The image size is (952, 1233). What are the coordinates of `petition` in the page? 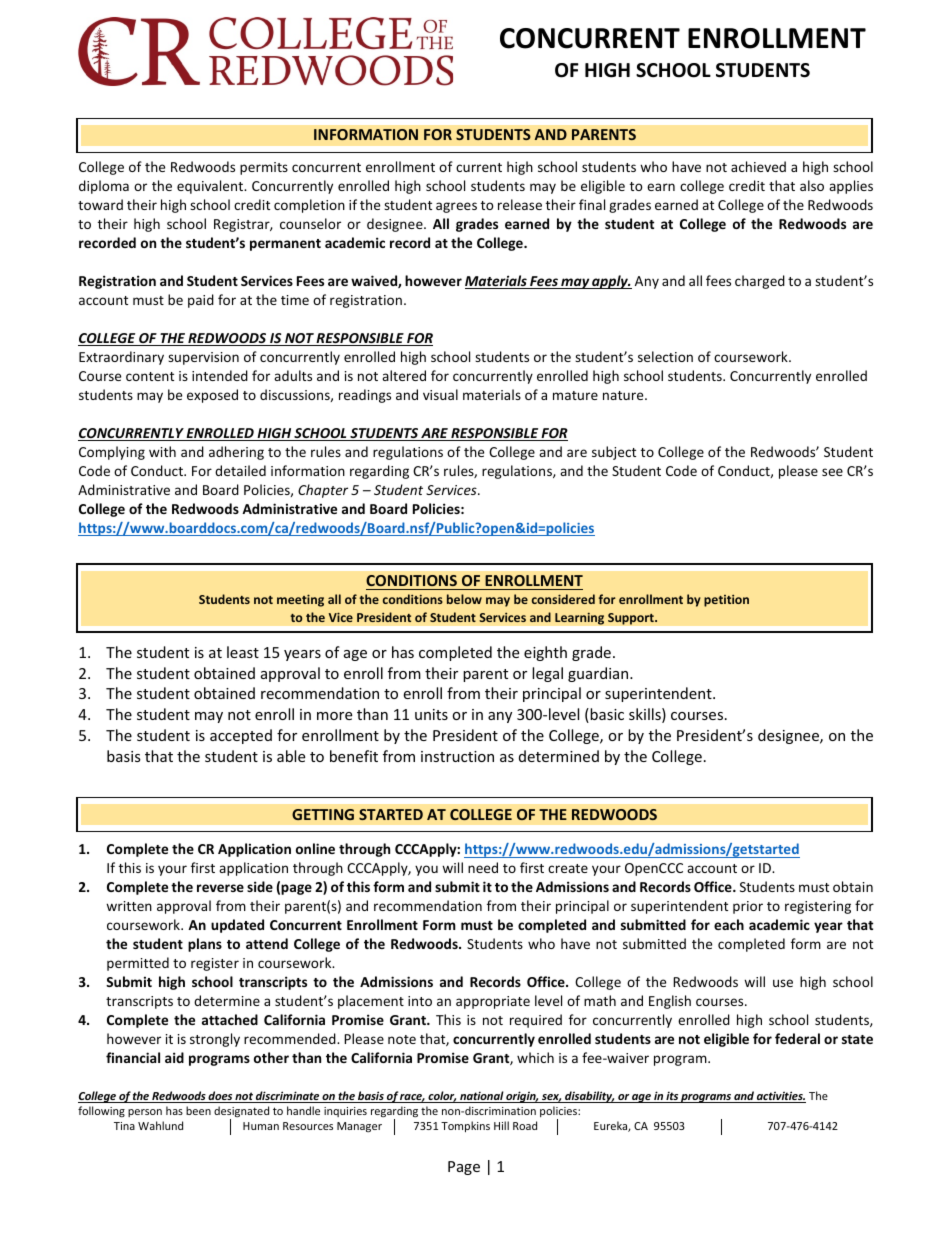 It's located at (726, 600).
